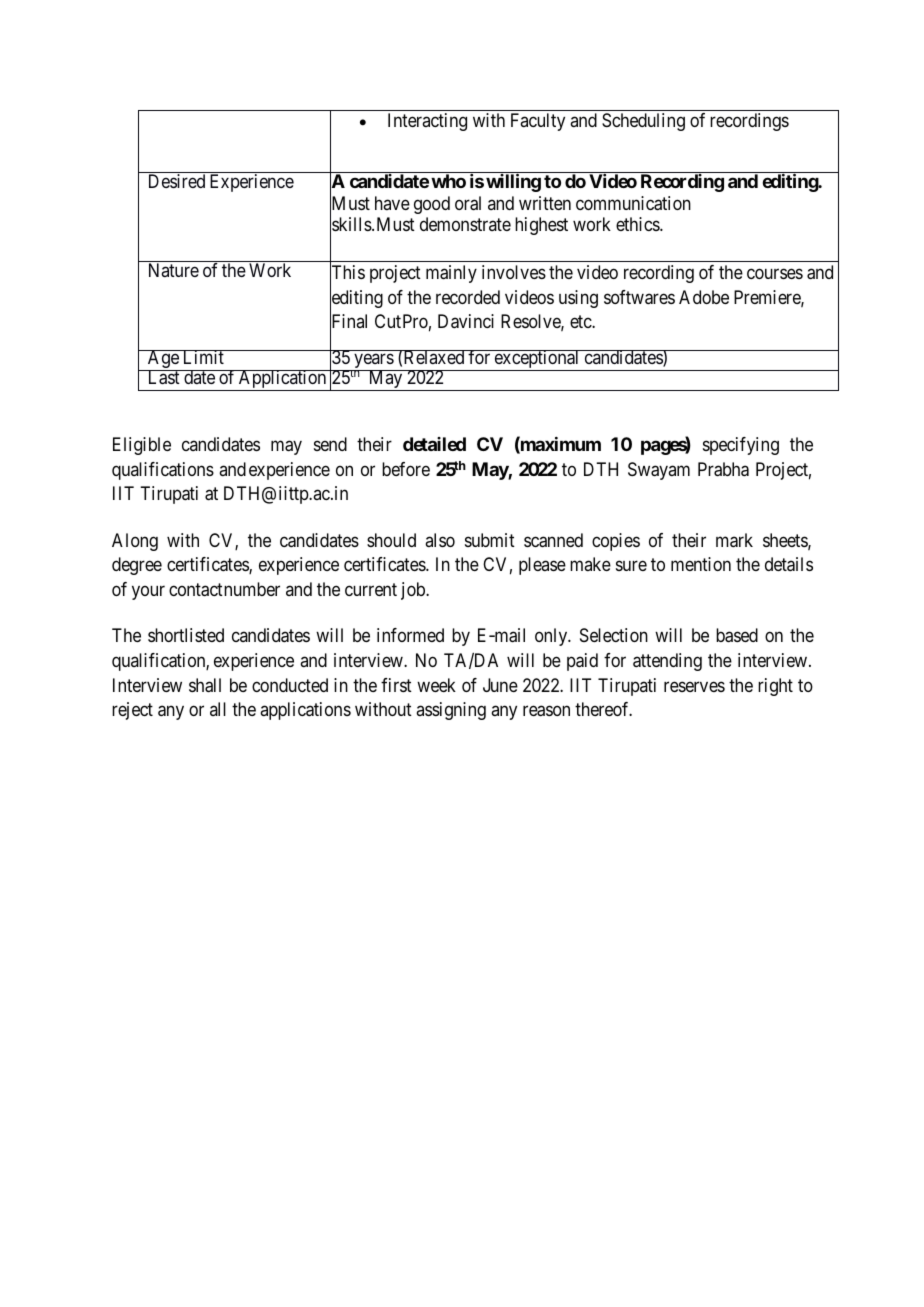 This image has width=924, height=1307. What do you see at coordinates (643, 122) in the image?
I see `Scheduling` at bounding box center [643, 122].
